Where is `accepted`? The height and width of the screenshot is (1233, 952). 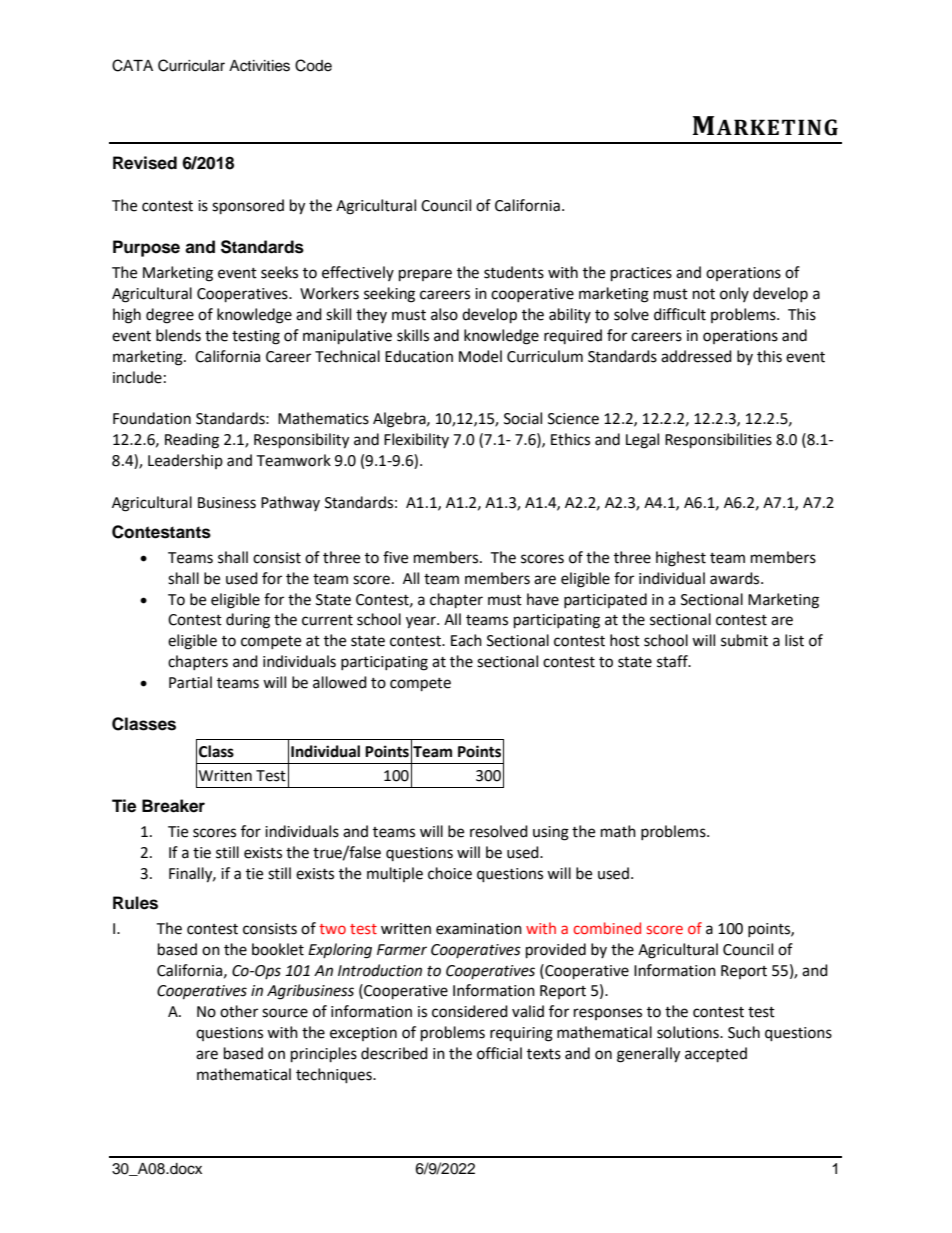 accepted is located at coordinates (716, 1055).
